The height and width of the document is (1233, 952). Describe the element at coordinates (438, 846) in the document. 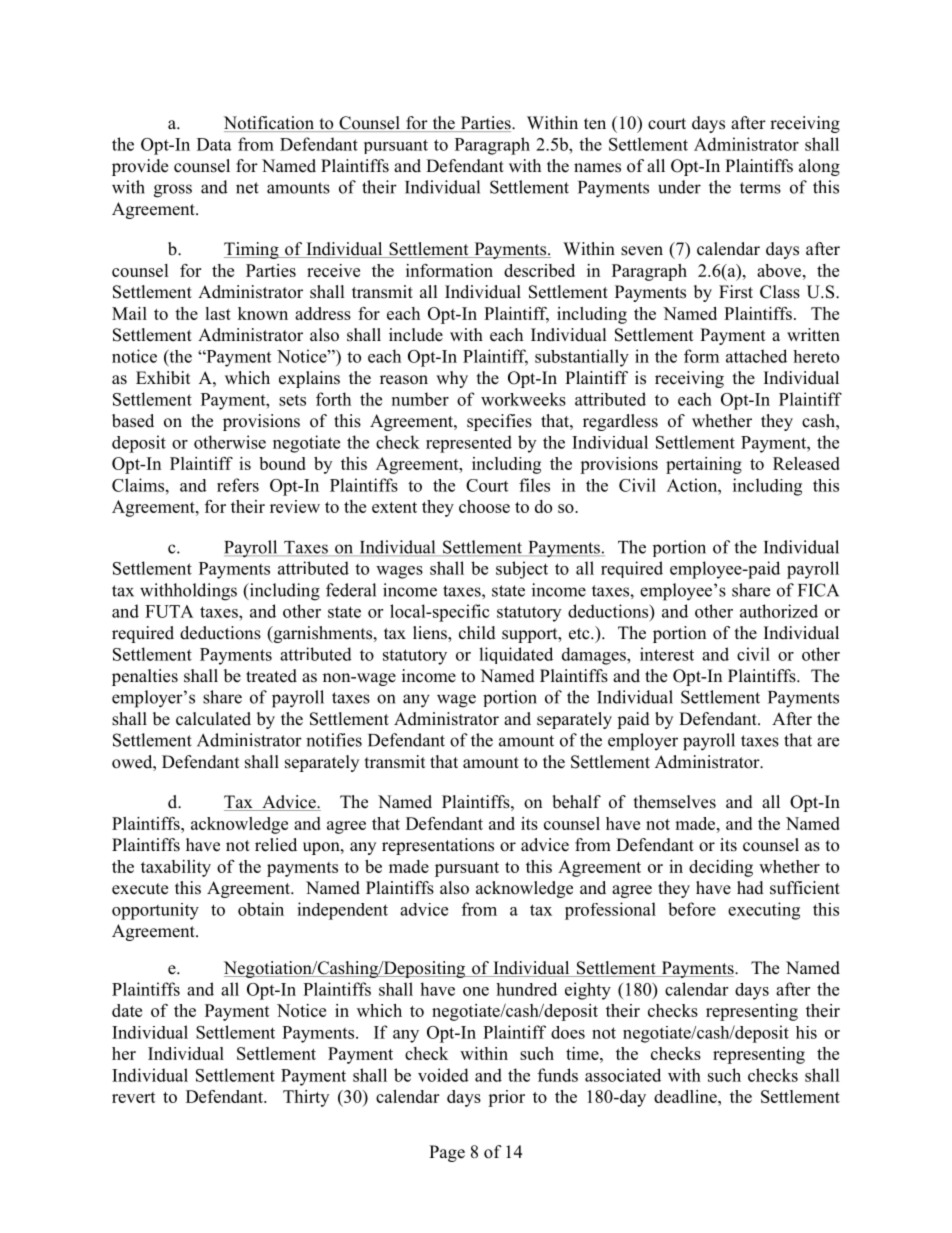

I see `representations` at that location.
